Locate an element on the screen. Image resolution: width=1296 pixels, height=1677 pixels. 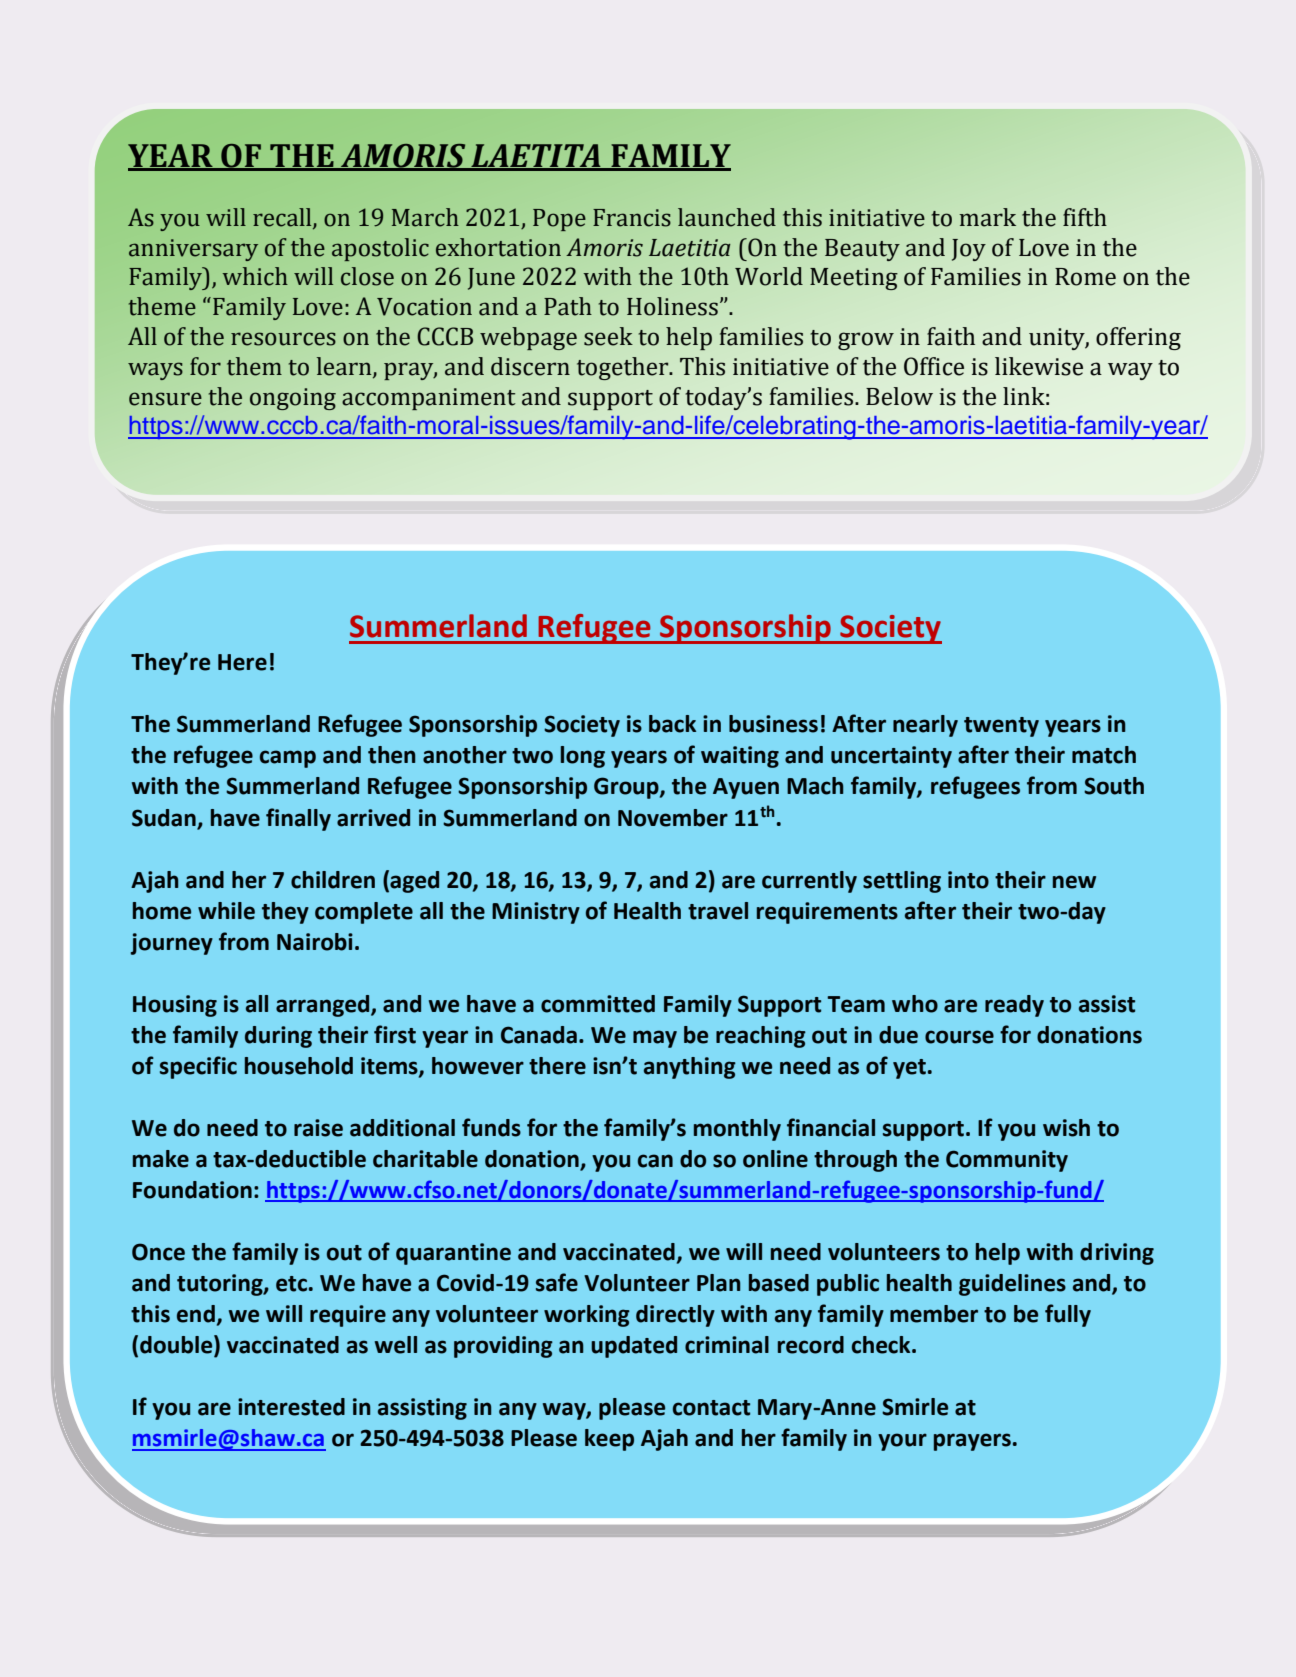
during is located at coordinates (278, 1037).
